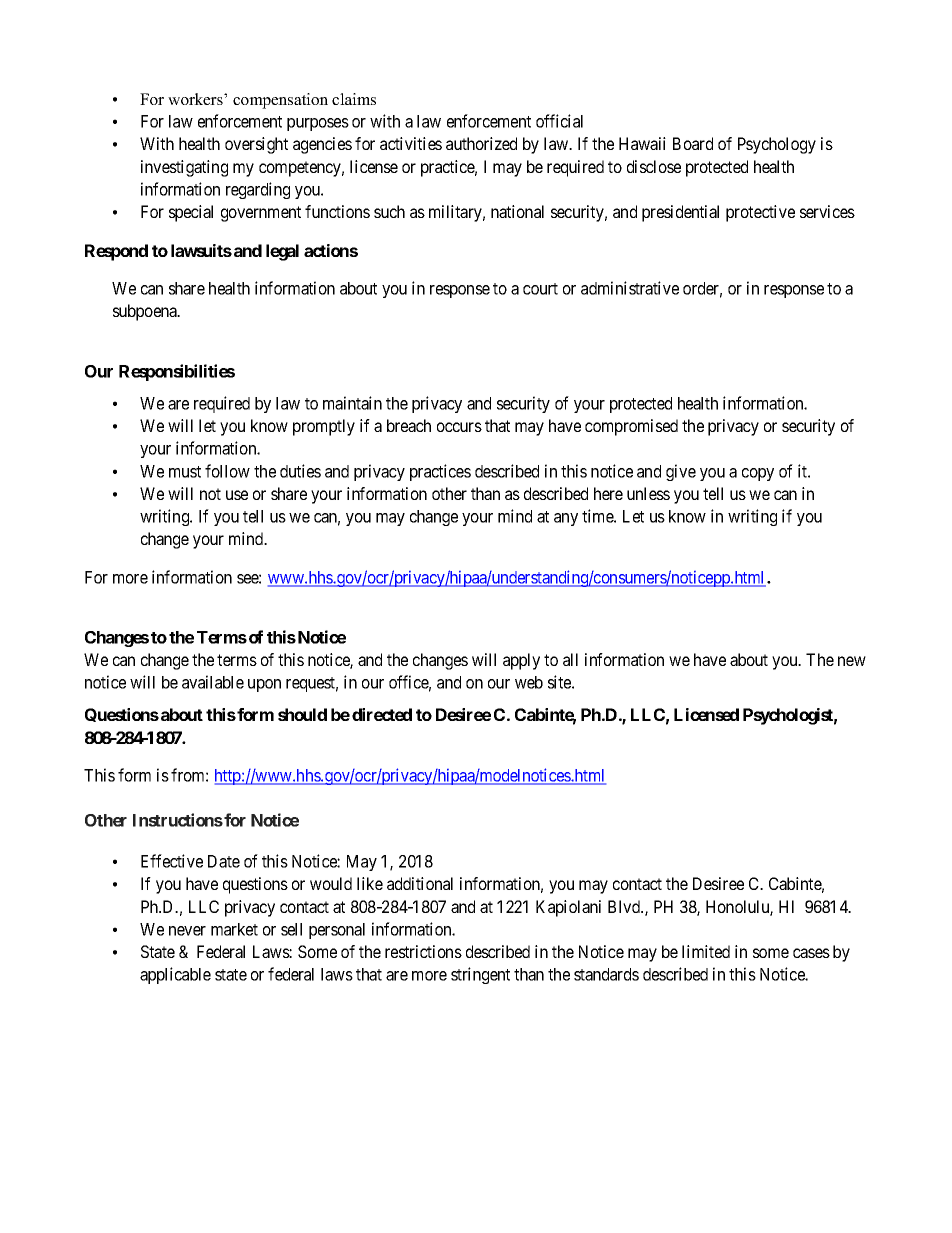  What do you see at coordinates (480, 975) in the image?
I see `stringent` at bounding box center [480, 975].
